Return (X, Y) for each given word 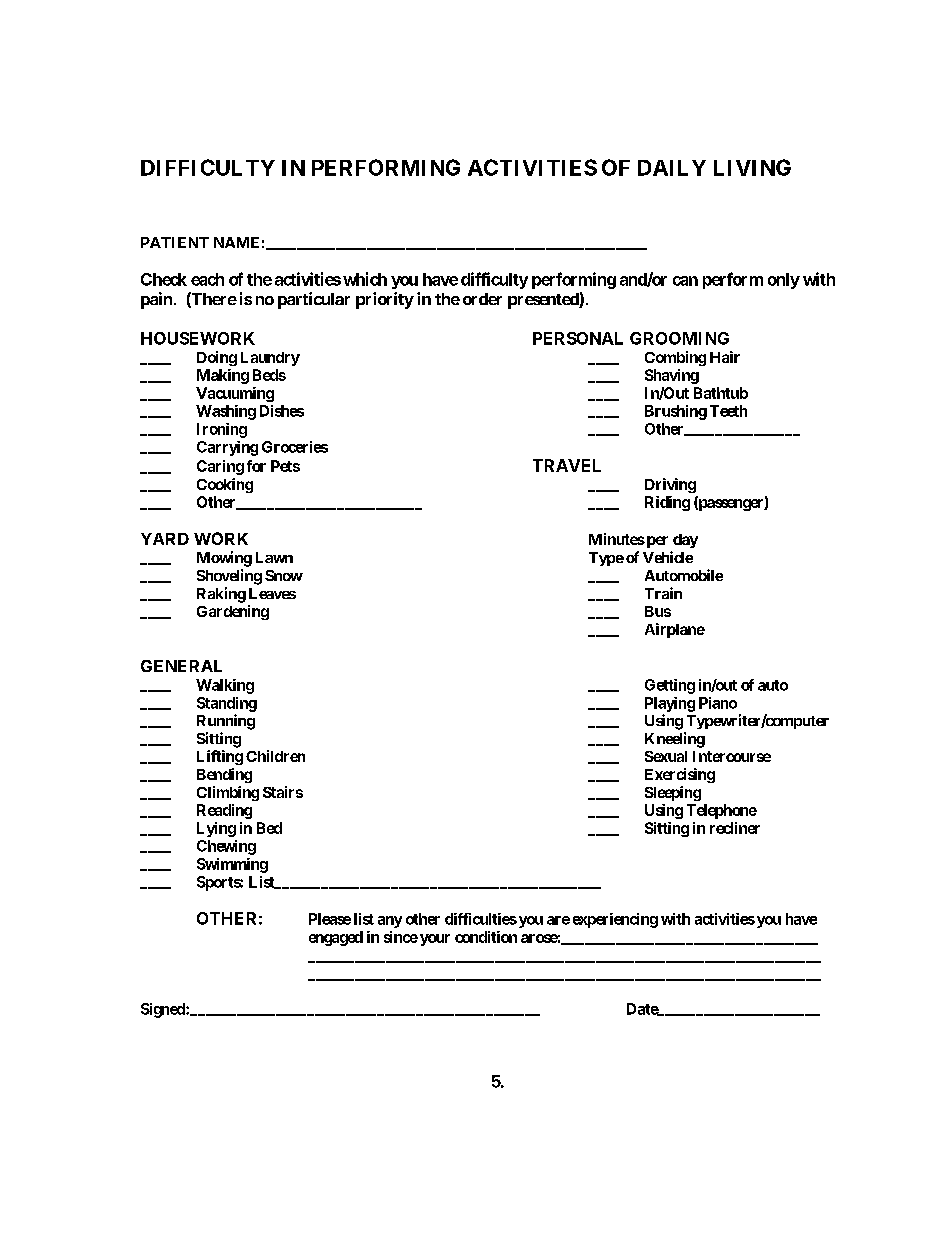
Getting (670, 686)
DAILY (672, 168)
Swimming (232, 865)
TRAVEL (567, 465)
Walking (225, 686)
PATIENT (175, 242)
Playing (670, 704)
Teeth (728, 411)
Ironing (222, 430)
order (482, 299)
